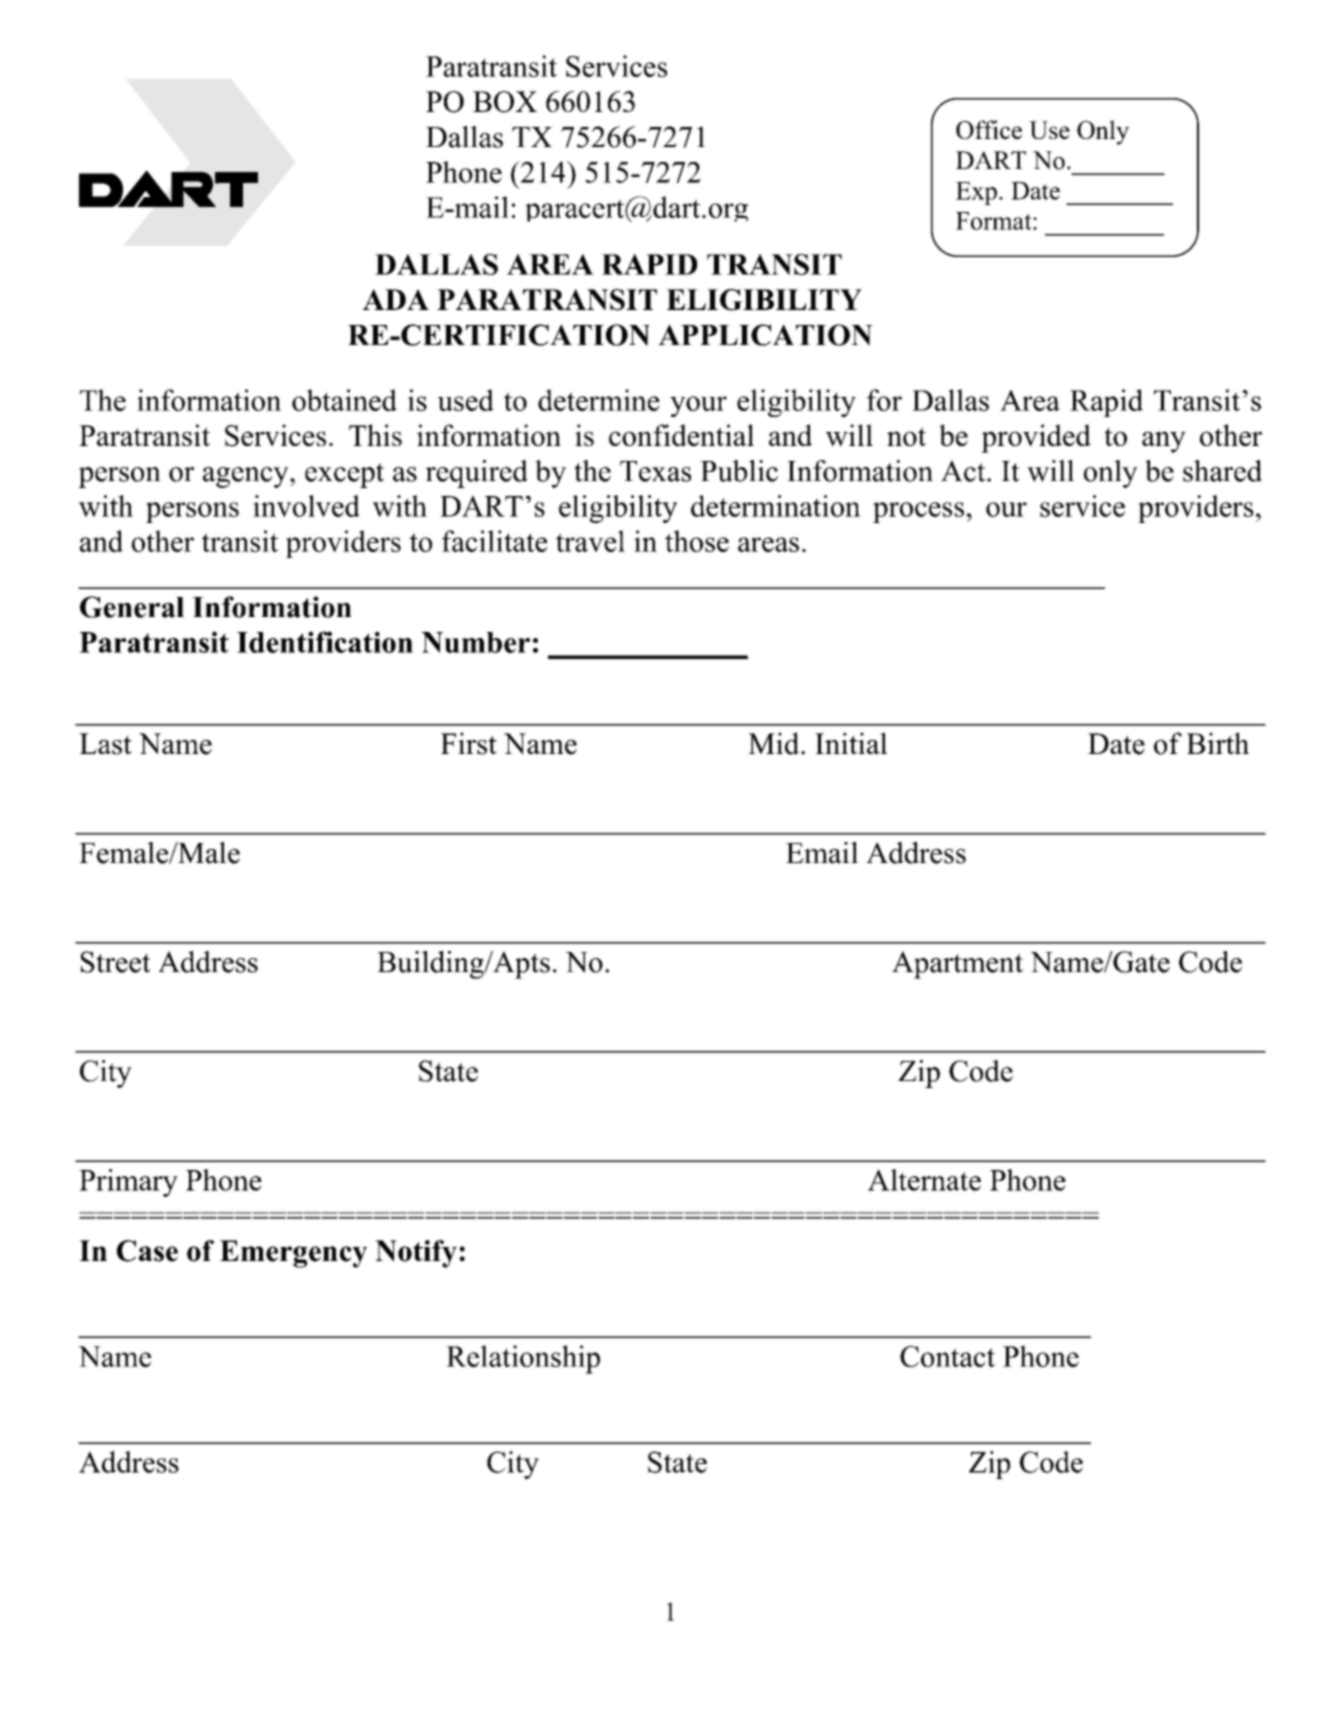 This document has height=1735, width=1341. Describe the element at coordinates (505, 102) in the document. I see `BOX` at that location.
